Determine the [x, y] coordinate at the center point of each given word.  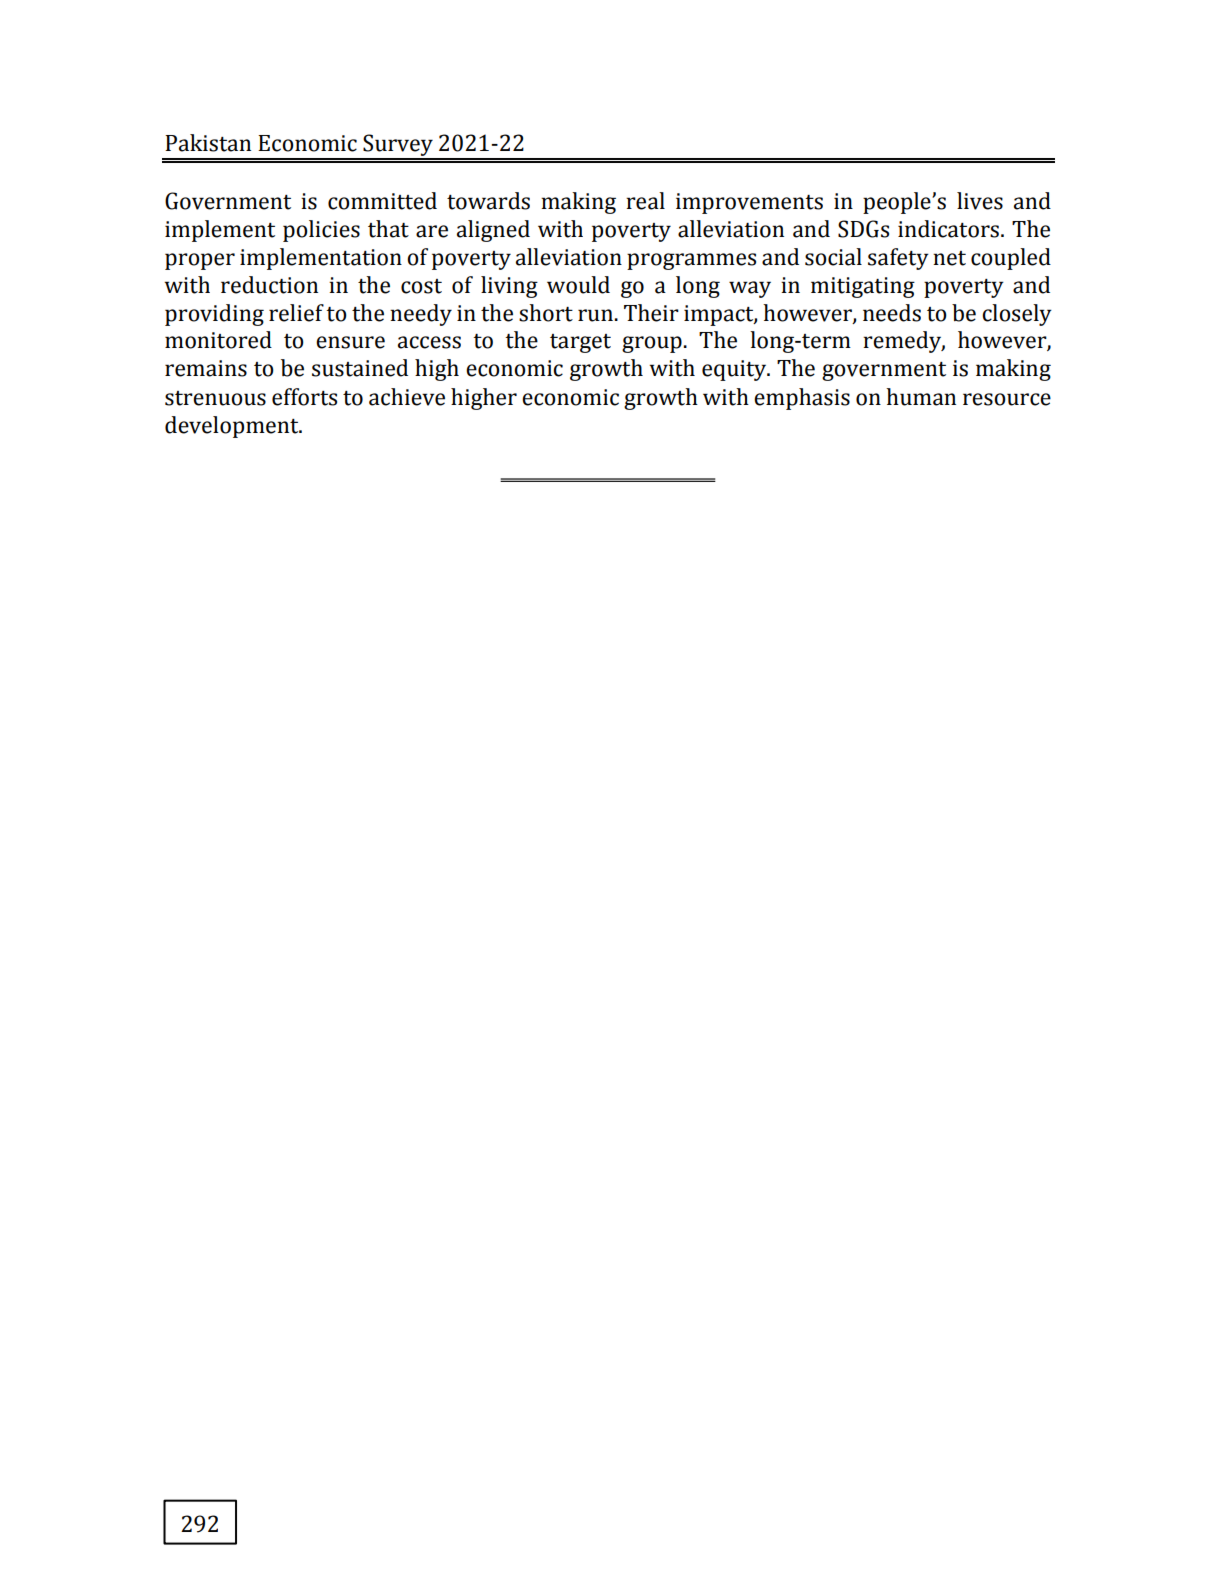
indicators [948, 229]
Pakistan [208, 143]
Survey [398, 146]
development [233, 427]
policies [321, 231]
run [595, 315]
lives [980, 201]
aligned [493, 231]
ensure [350, 342]
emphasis [802, 399]
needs [892, 313]
